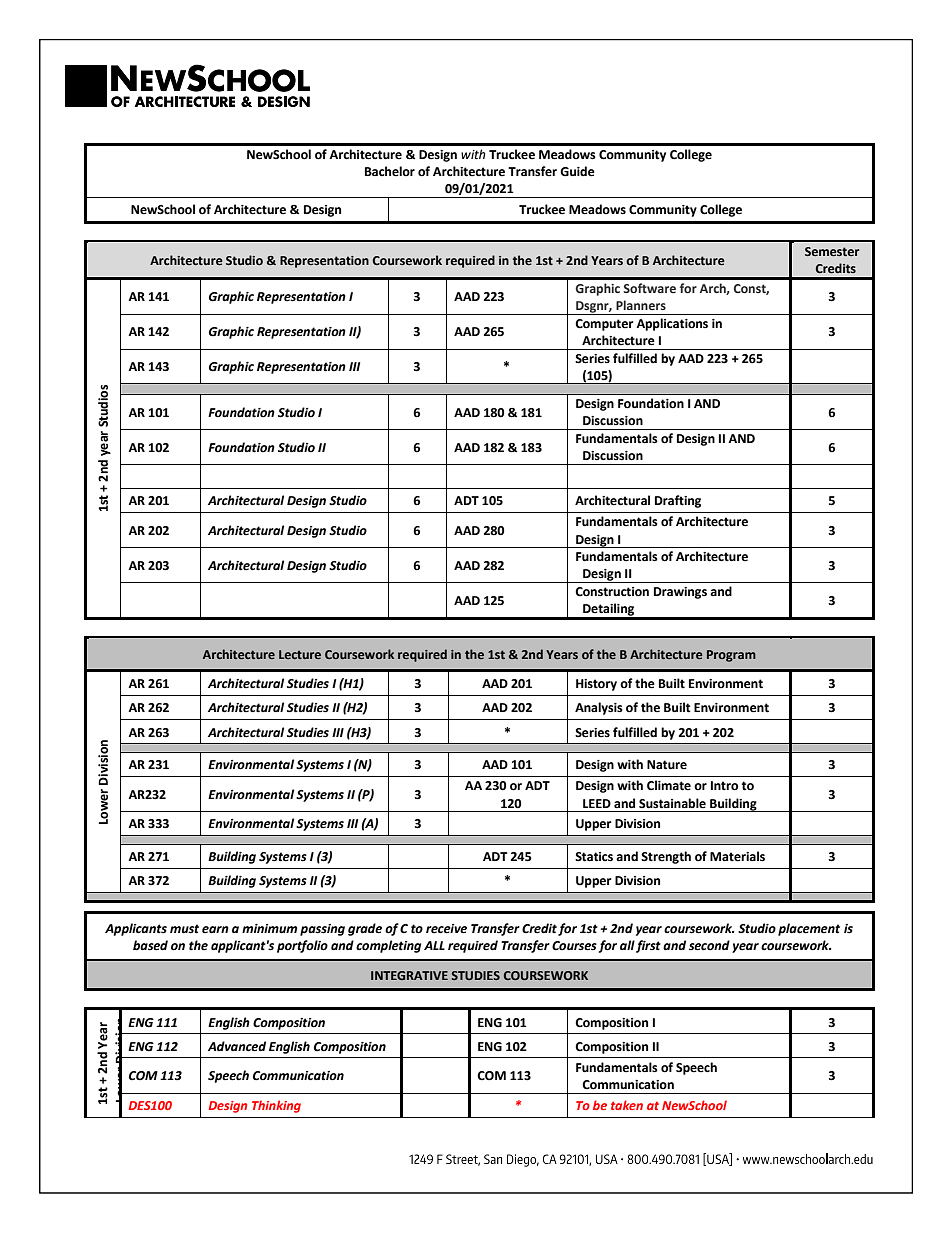 This screenshot has width=952, height=1233. What do you see at coordinates (237, 1046) in the screenshot?
I see `Advanced` at bounding box center [237, 1046].
